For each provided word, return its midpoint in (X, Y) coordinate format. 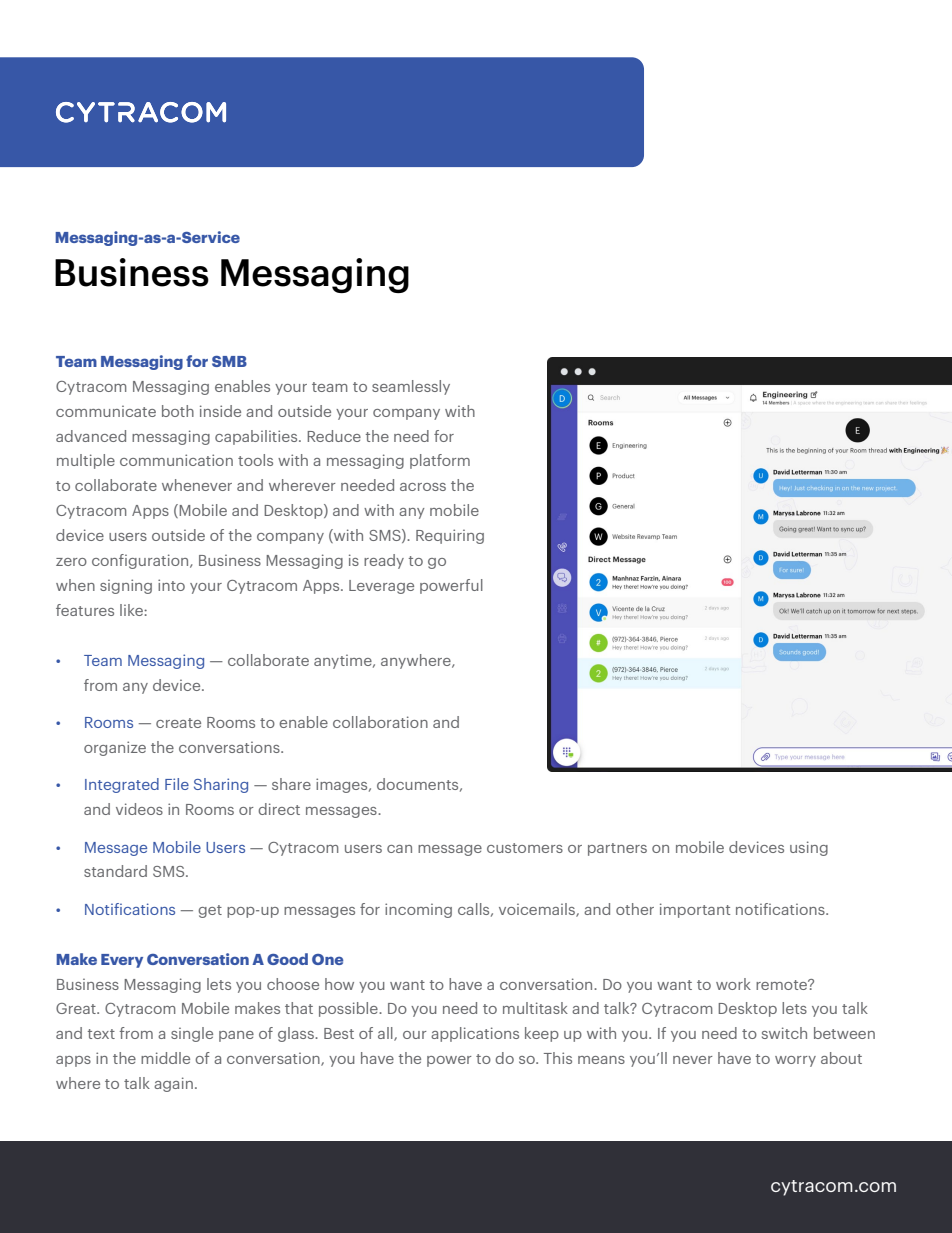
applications (475, 1034)
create (178, 723)
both (178, 411)
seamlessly (411, 387)
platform (440, 461)
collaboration (380, 722)
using (809, 848)
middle (165, 1058)
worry (795, 1061)
